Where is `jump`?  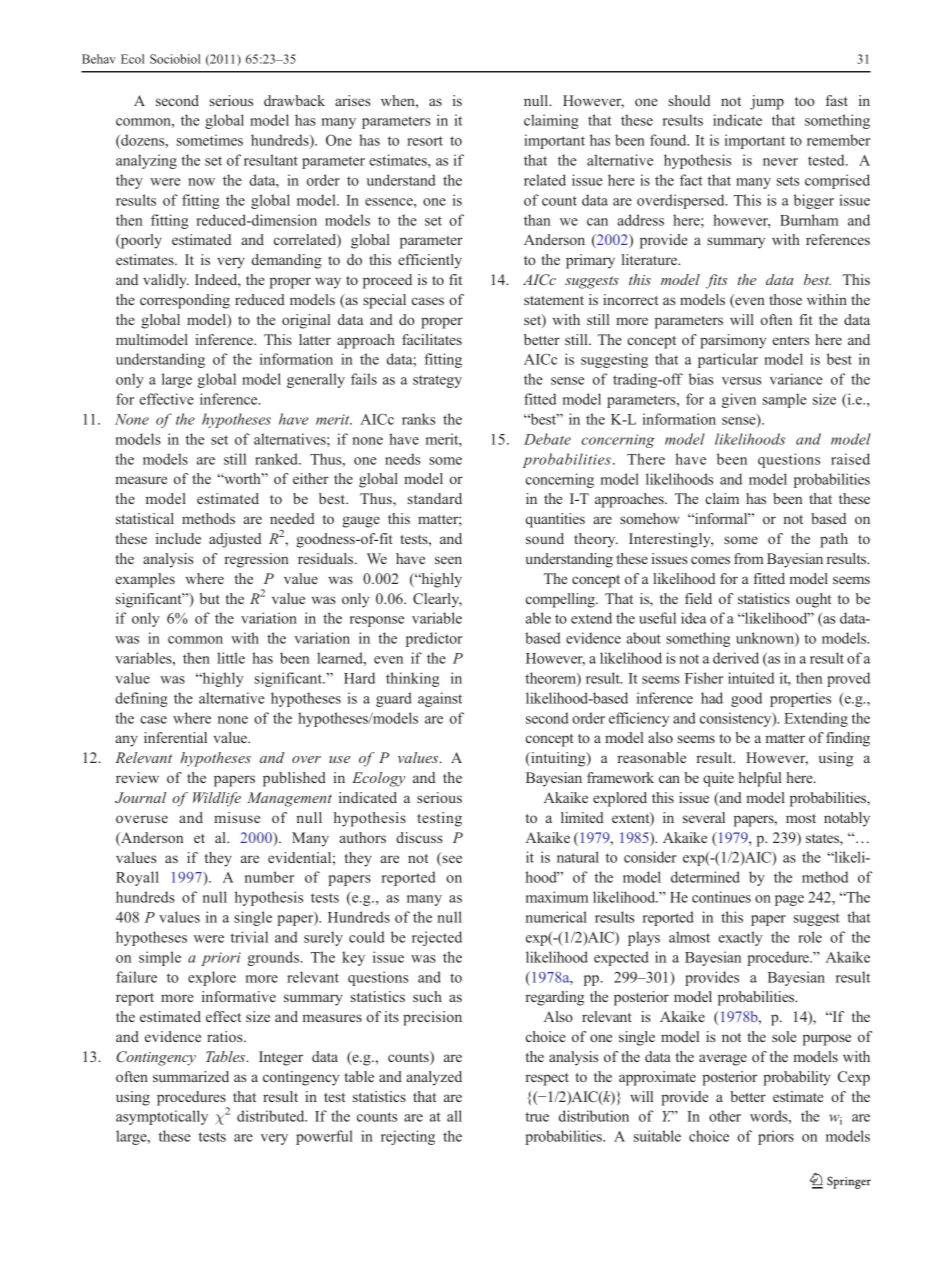 jump is located at coordinates (767, 102).
